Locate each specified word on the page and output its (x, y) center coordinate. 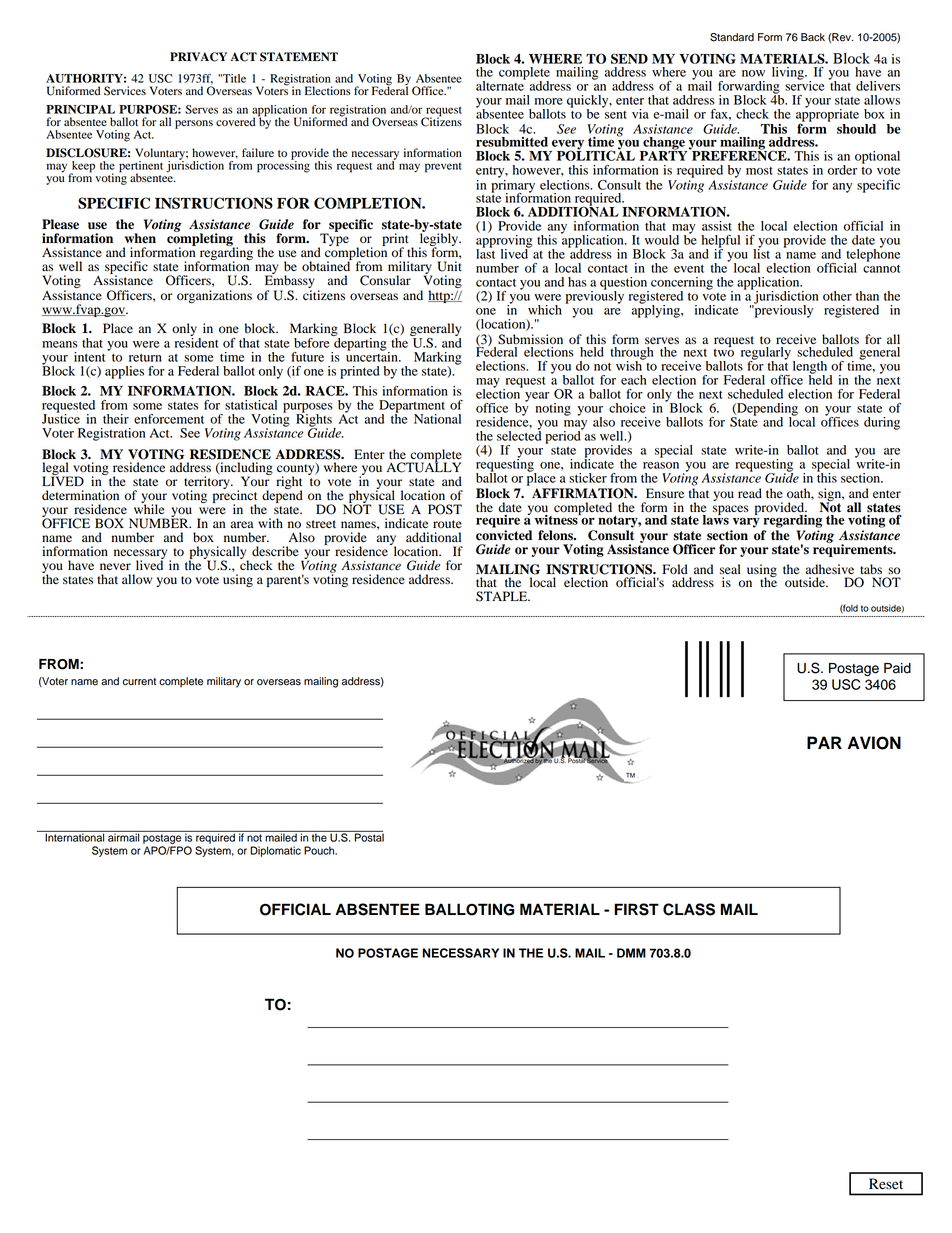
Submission (530, 339)
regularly (766, 354)
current (139, 682)
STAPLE (503, 596)
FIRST (636, 909)
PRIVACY (198, 57)
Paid (897, 668)
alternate (501, 84)
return (145, 358)
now (753, 73)
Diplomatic (275, 851)
